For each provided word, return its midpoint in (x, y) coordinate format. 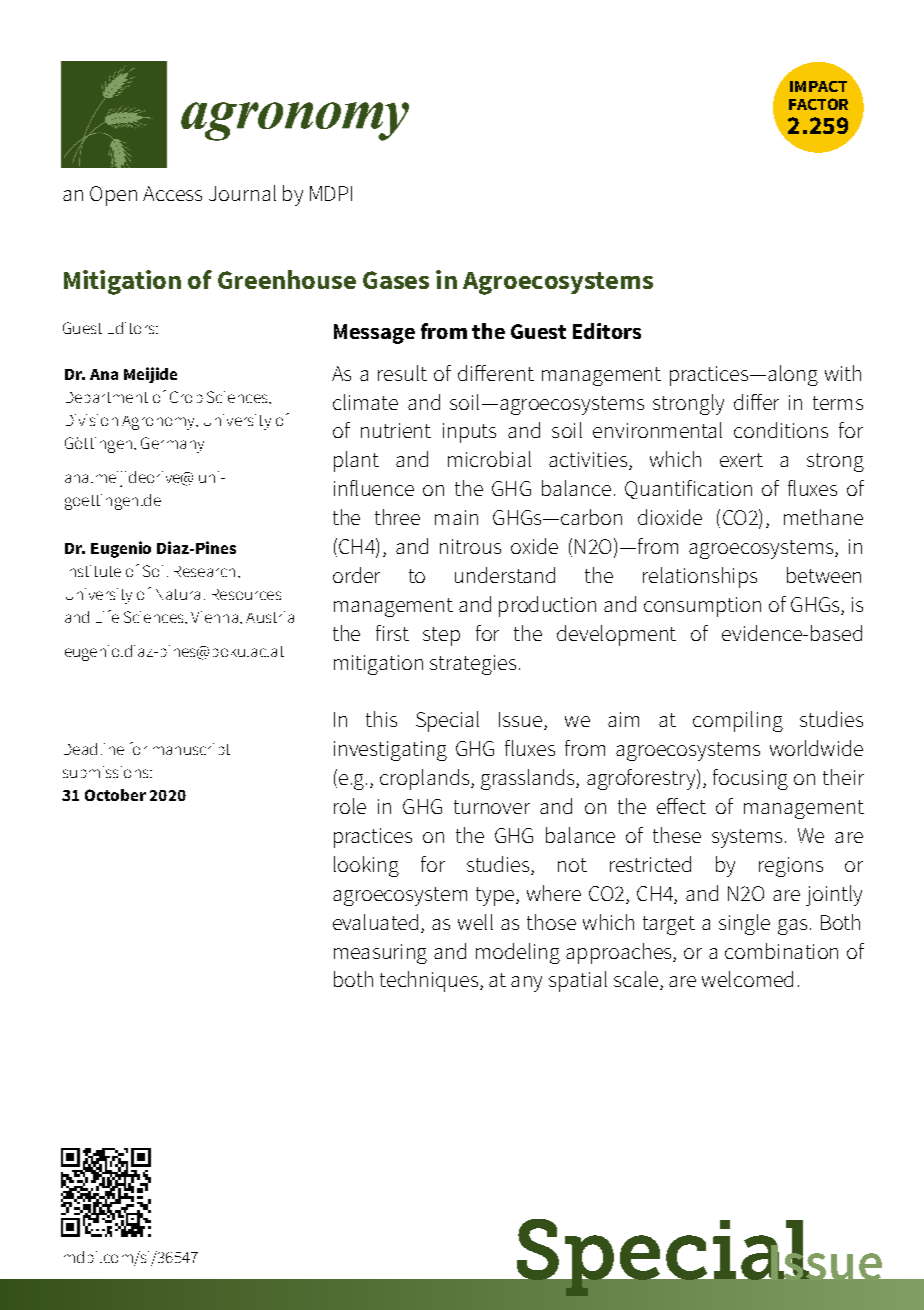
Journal (242, 193)
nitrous (470, 546)
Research (204, 571)
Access (172, 193)
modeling (518, 953)
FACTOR (818, 104)
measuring (380, 954)
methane (823, 517)
